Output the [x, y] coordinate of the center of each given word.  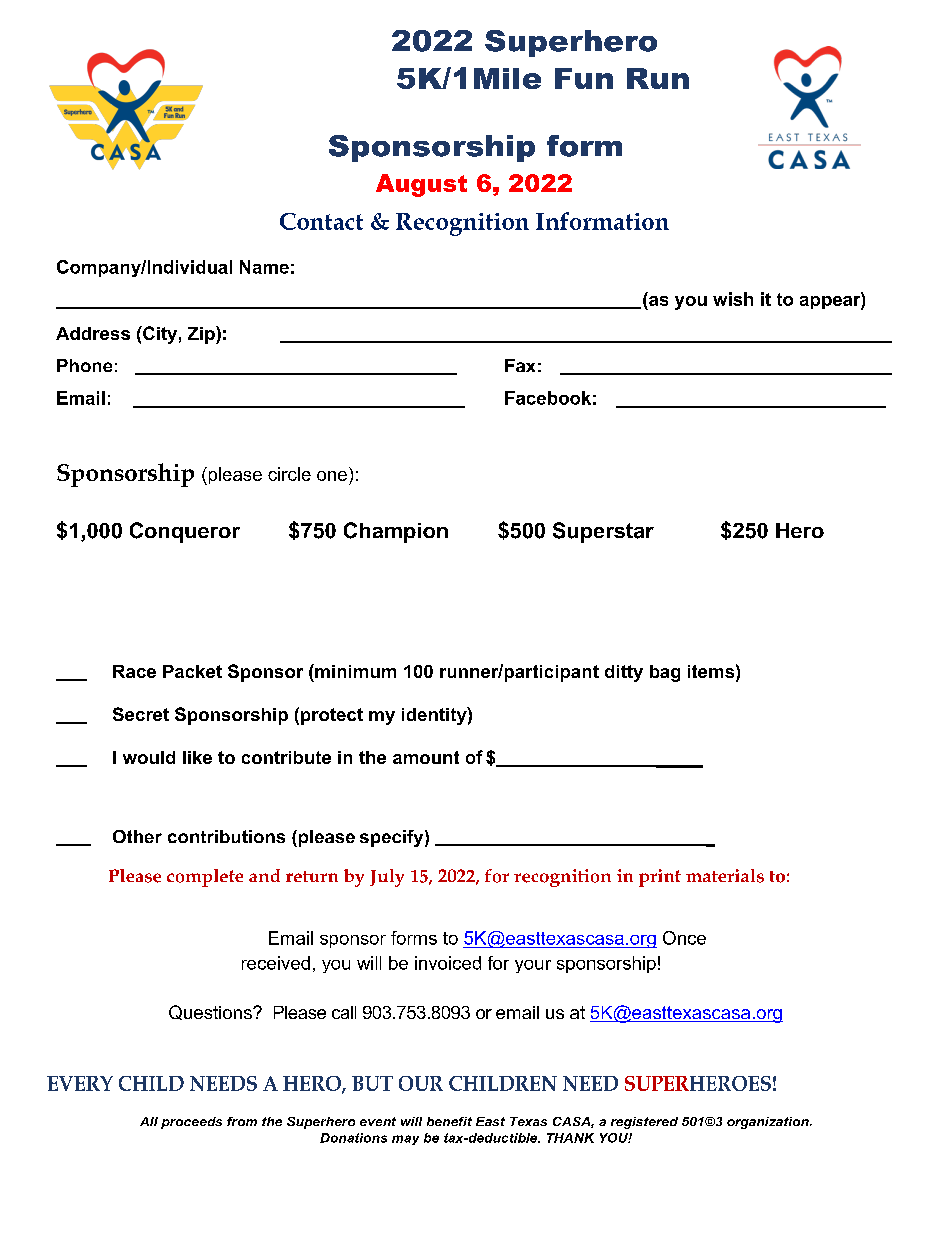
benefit [449, 1121]
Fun [584, 78]
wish [733, 299]
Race [134, 671]
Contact [321, 221]
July [387, 878]
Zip [202, 335]
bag [665, 673]
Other [137, 836]
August [421, 185]
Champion [396, 532]
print [660, 878]
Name [264, 267]
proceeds [191, 1123]
